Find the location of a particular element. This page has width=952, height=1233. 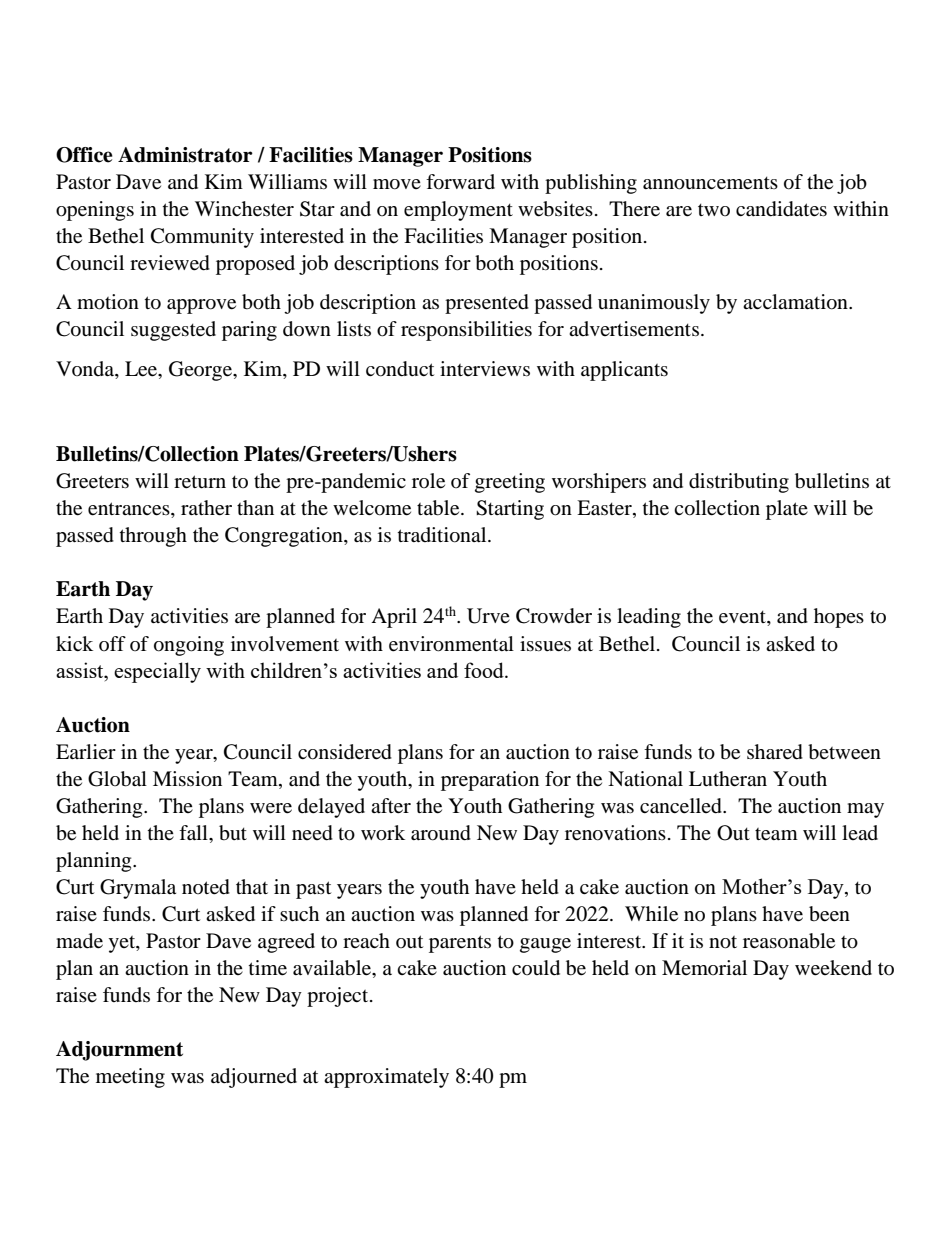

Mission is located at coordinates (187, 779).
